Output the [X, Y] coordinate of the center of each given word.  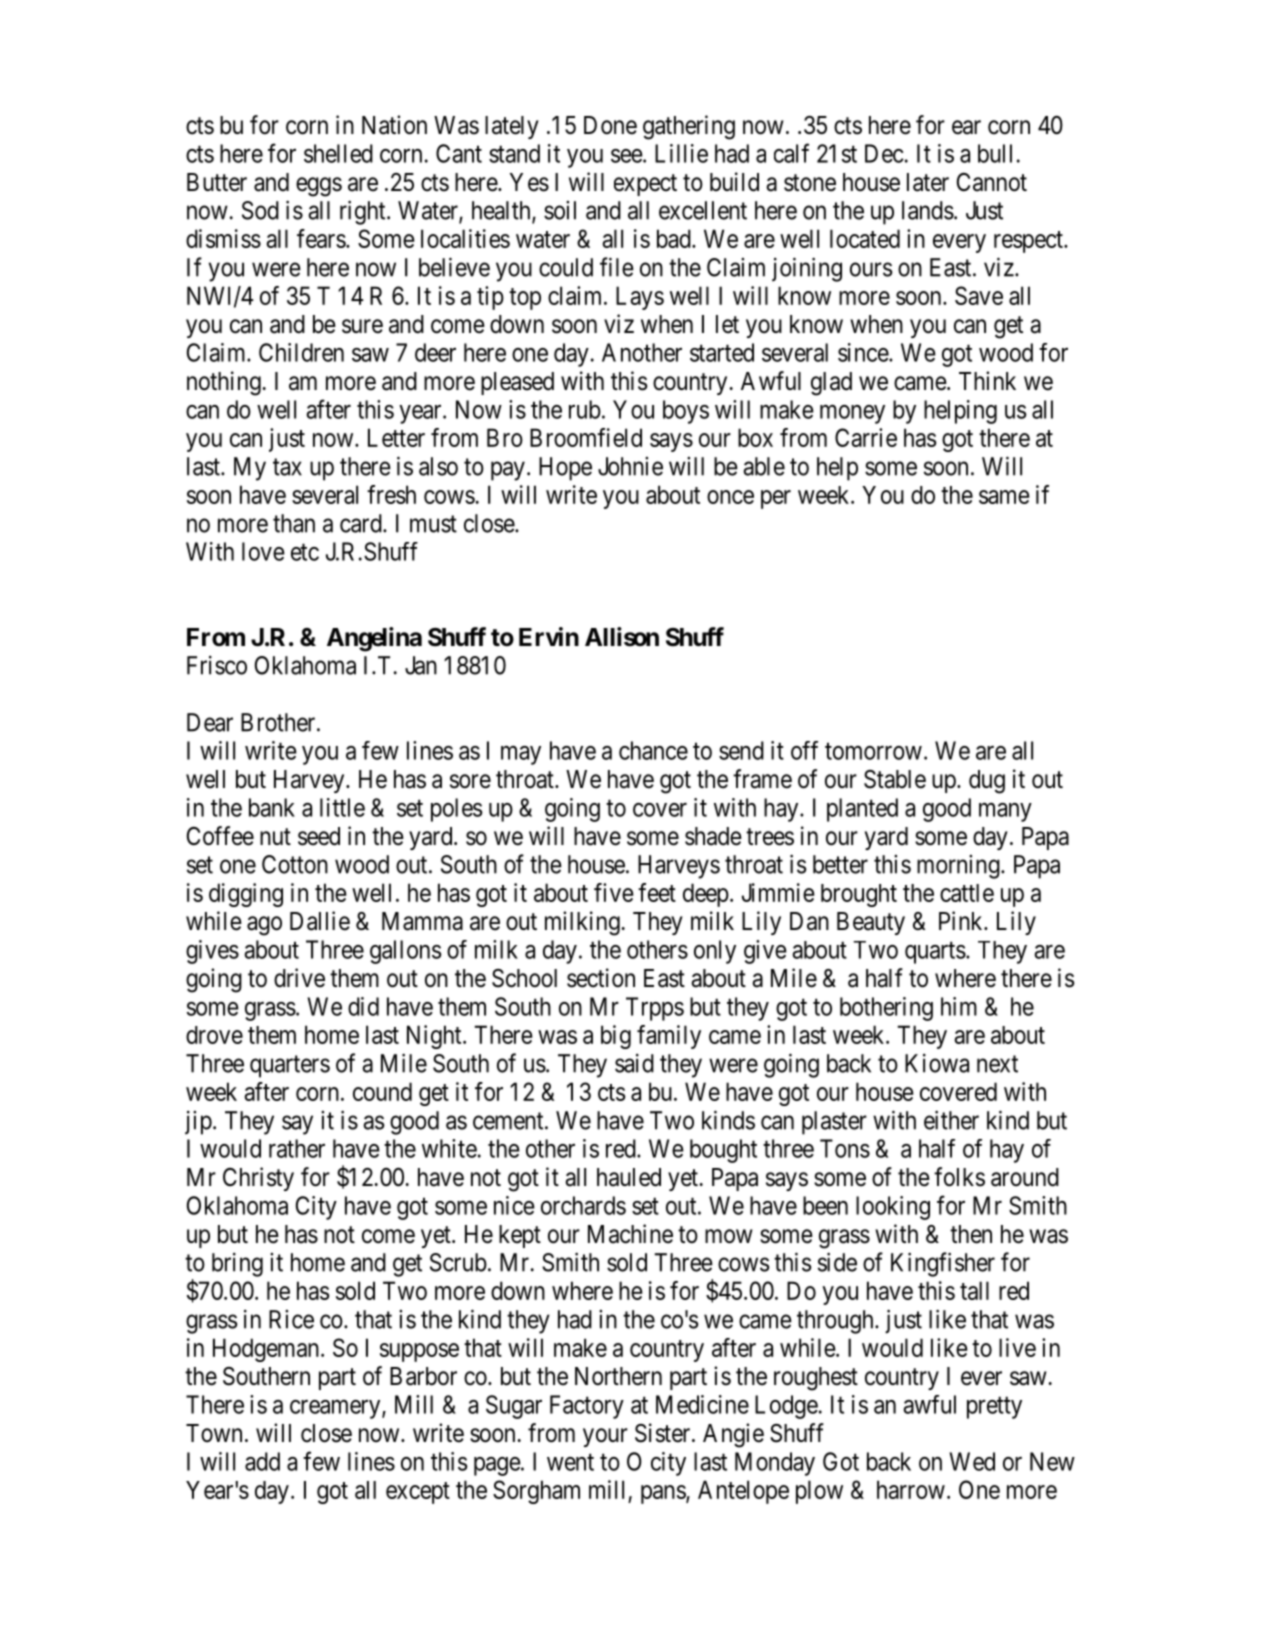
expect [645, 185]
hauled [629, 1177]
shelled [338, 153]
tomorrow [873, 751]
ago [264, 926]
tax [287, 467]
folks [959, 1177]
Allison [622, 637]
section [601, 978]
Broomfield [586, 437]
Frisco [217, 665]
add [262, 1461]
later [928, 182]
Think [987, 380]
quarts [935, 953]
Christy [258, 1179]
